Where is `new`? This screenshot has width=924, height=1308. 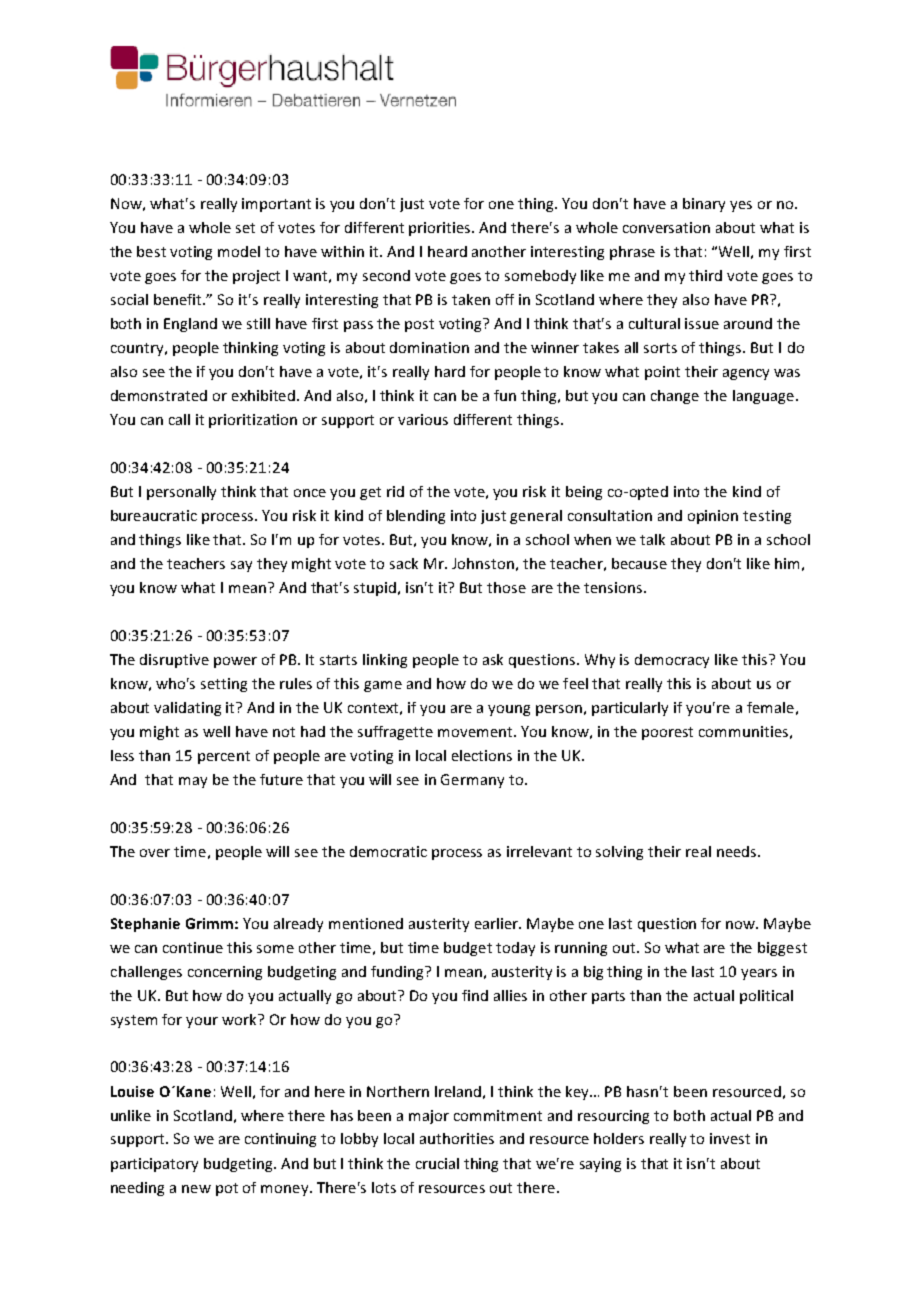 new is located at coordinates (196, 1189).
